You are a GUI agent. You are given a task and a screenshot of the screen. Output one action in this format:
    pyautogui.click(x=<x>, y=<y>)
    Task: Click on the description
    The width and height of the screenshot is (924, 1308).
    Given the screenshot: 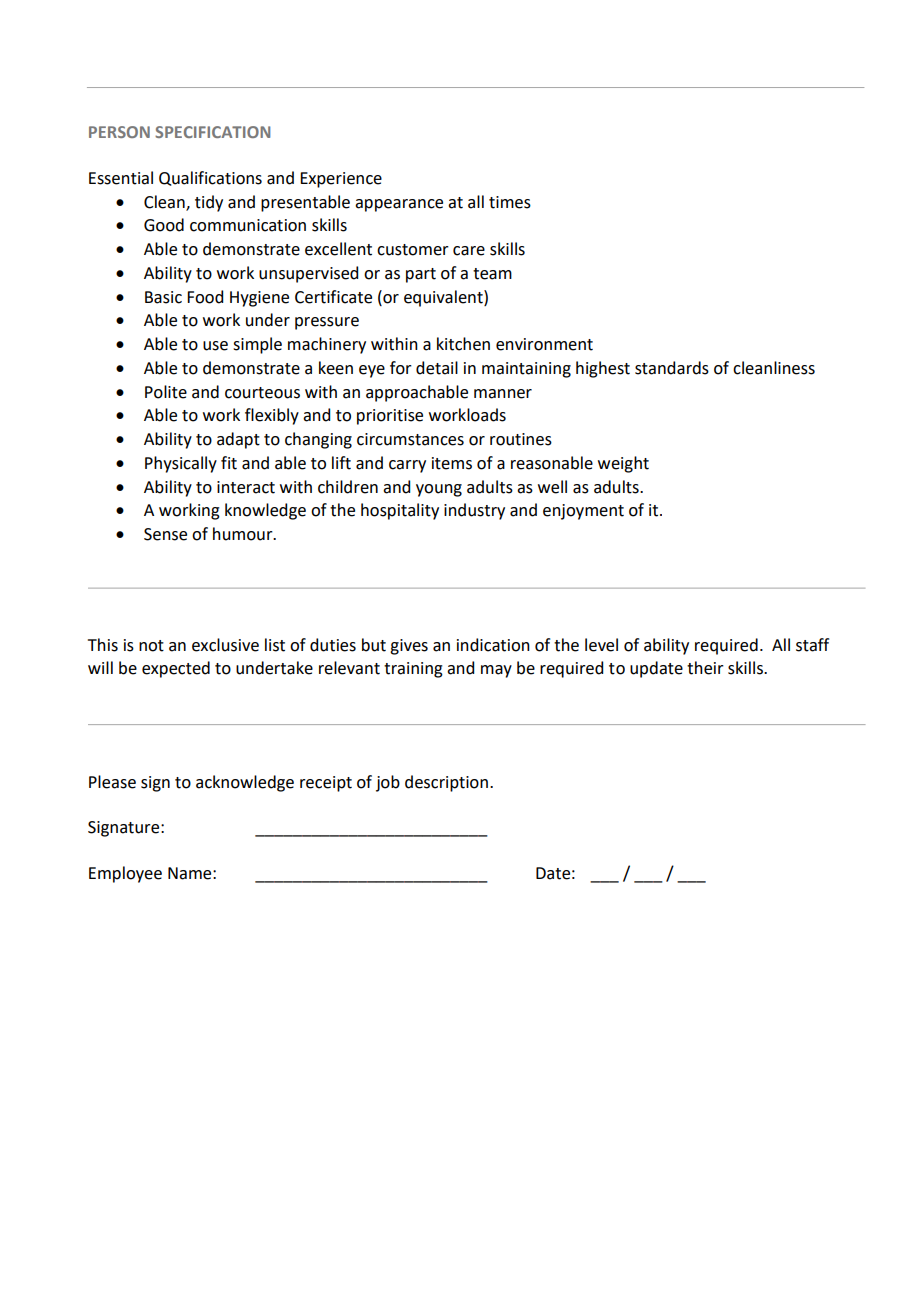 What is the action you would take?
    pyautogui.click(x=446, y=783)
